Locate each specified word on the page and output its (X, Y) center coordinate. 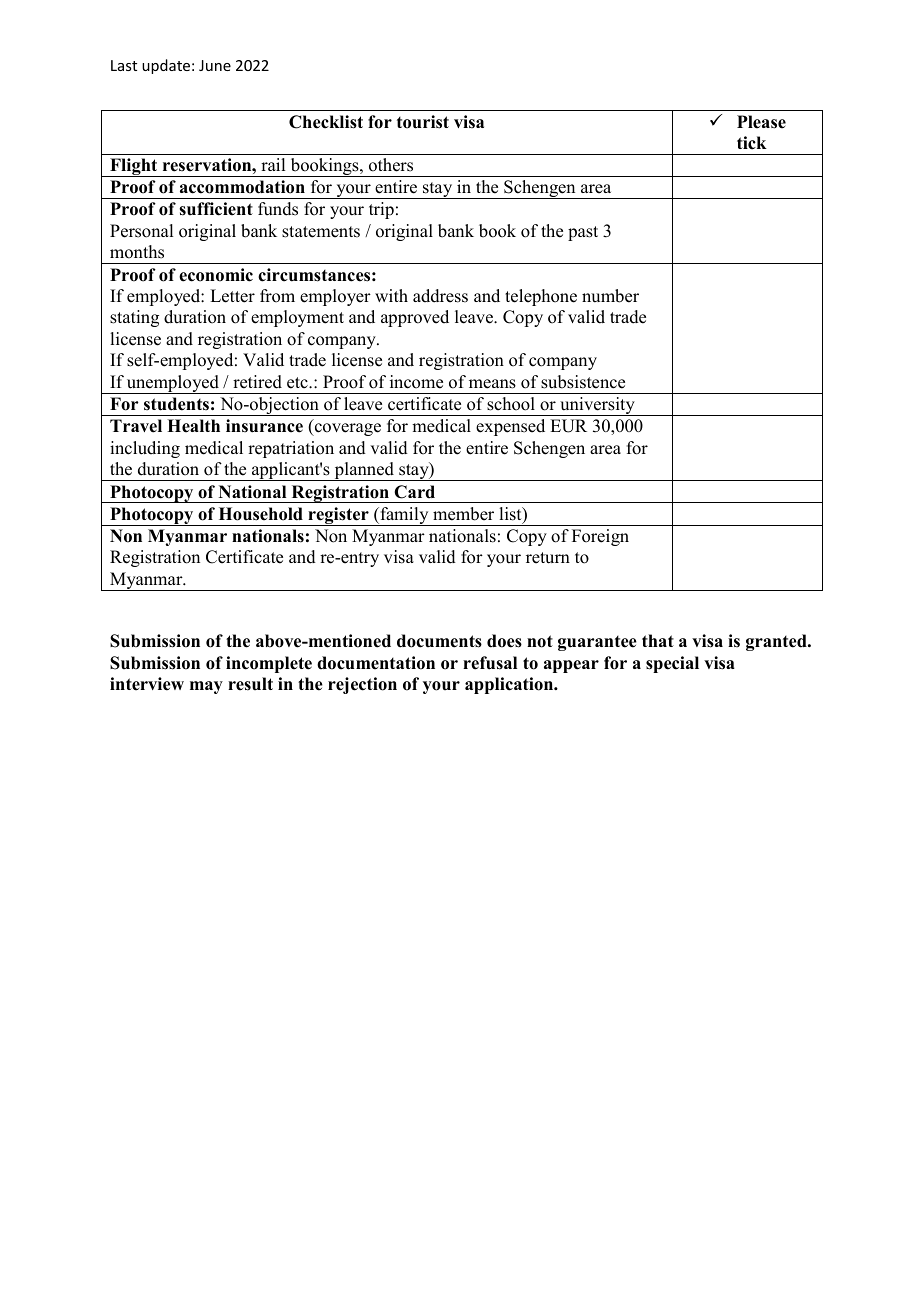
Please (761, 122)
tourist (423, 122)
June (215, 65)
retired (257, 382)
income (416, 382)
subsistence (583, 382)
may (206, 687)
